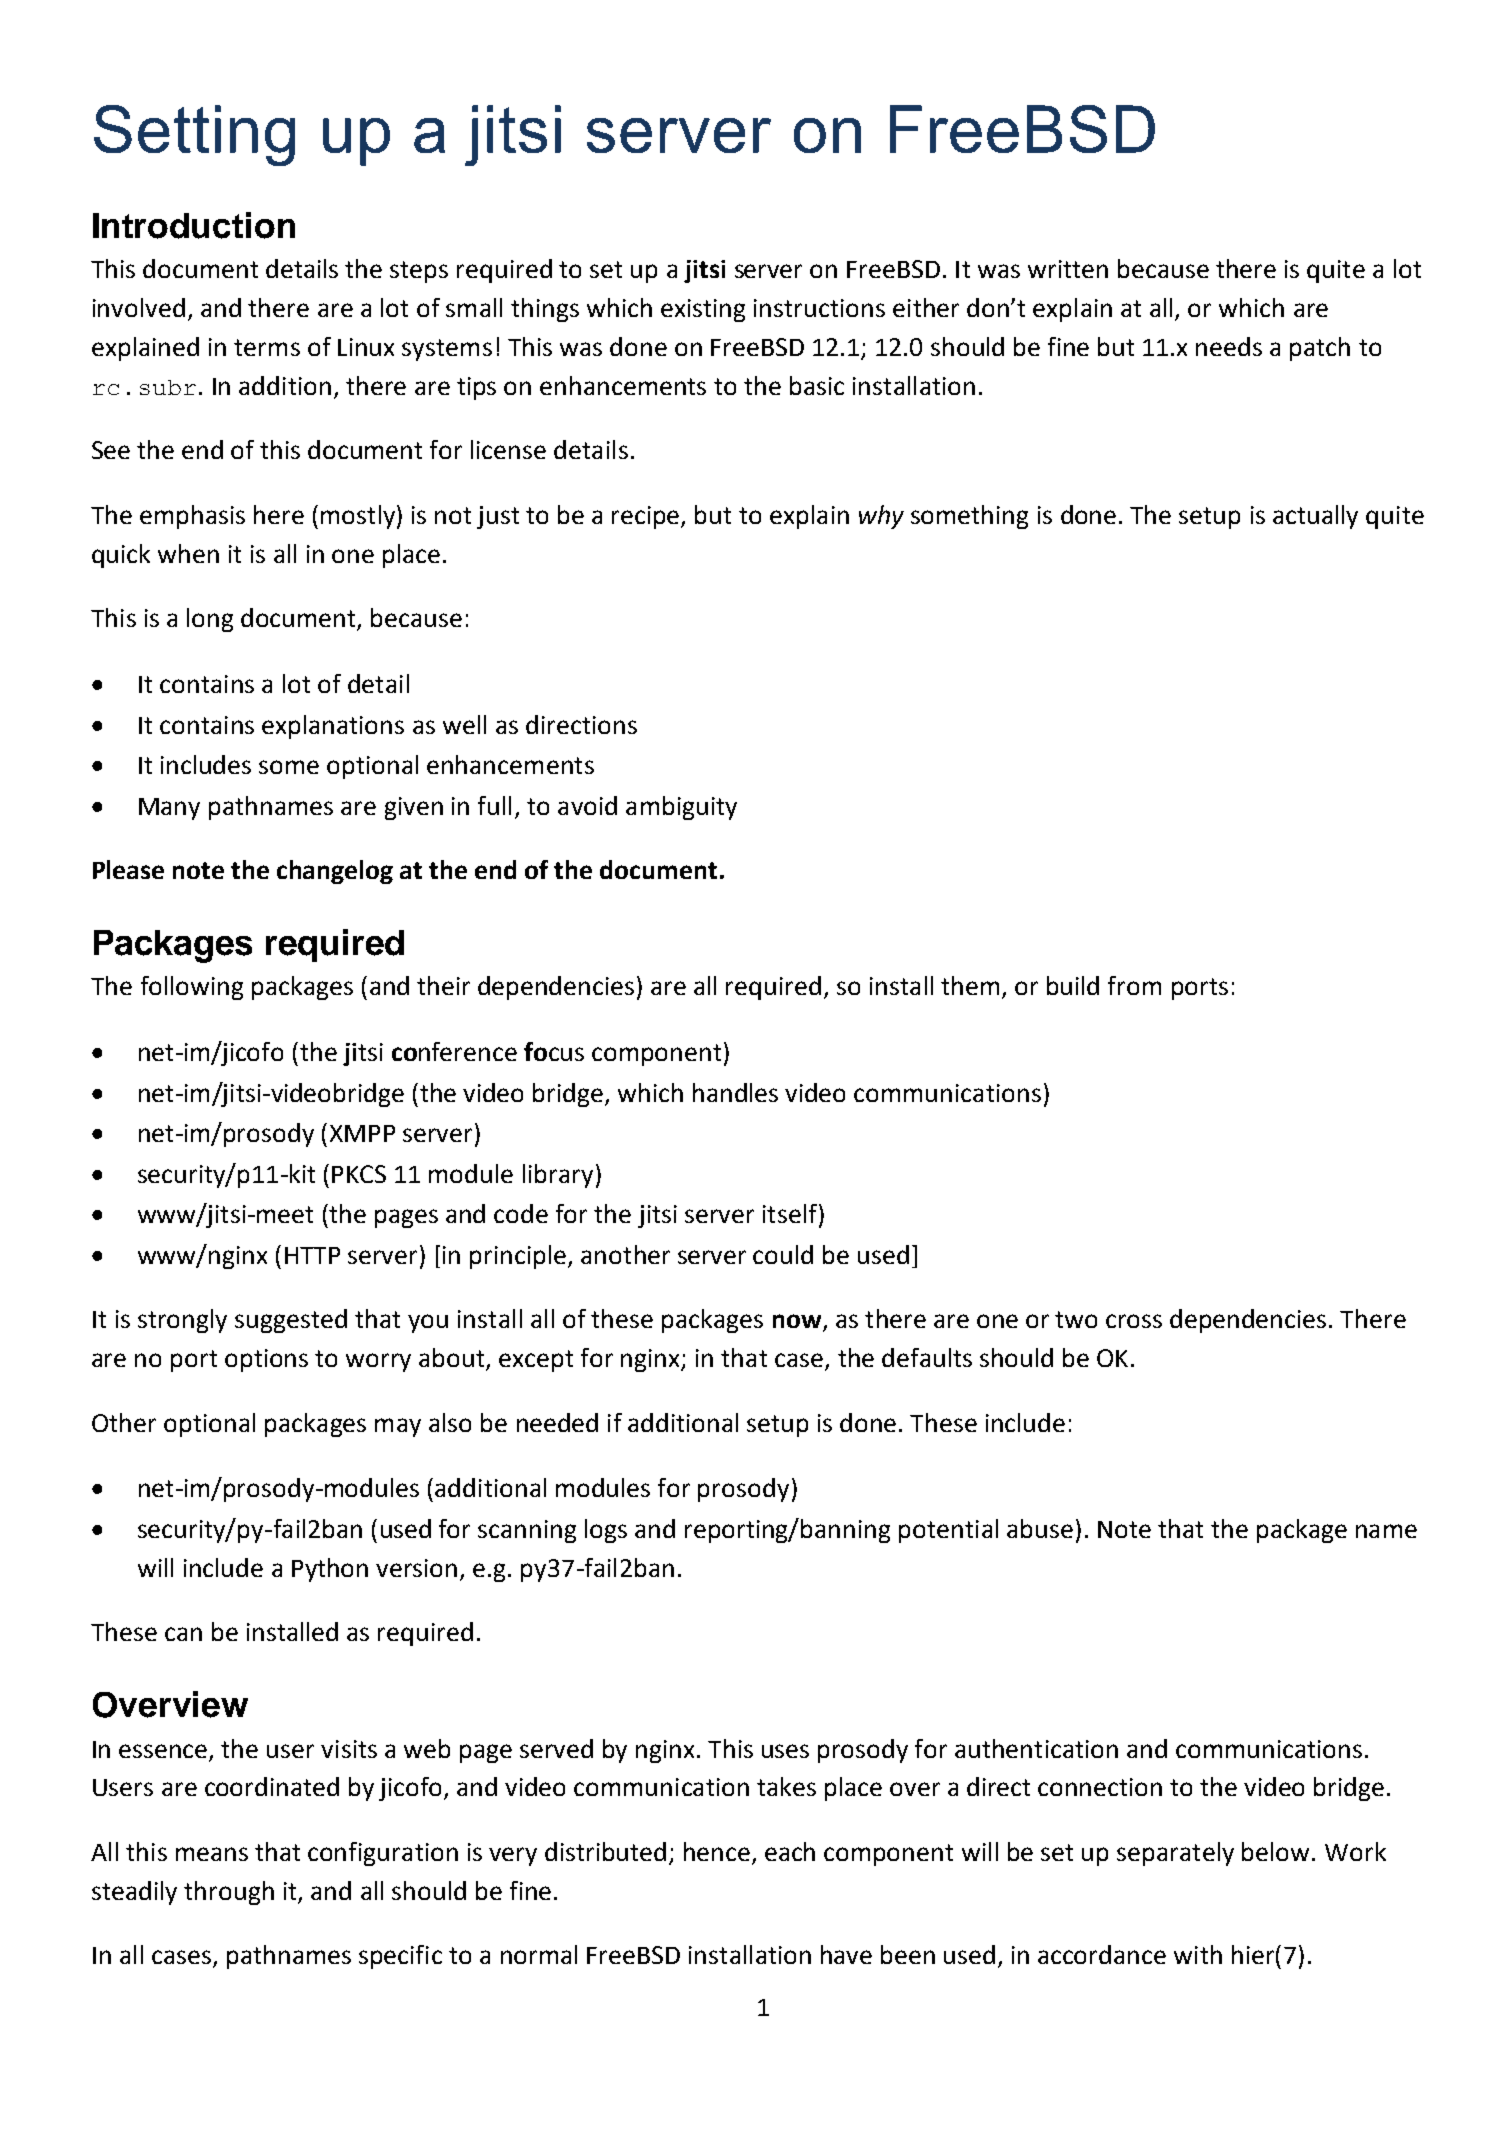 This screenshot has height=2129, width=1506. What do you see at coordinates (703, 310) in the screenshot?
I see `existing` at bounding box center [703, 310].
